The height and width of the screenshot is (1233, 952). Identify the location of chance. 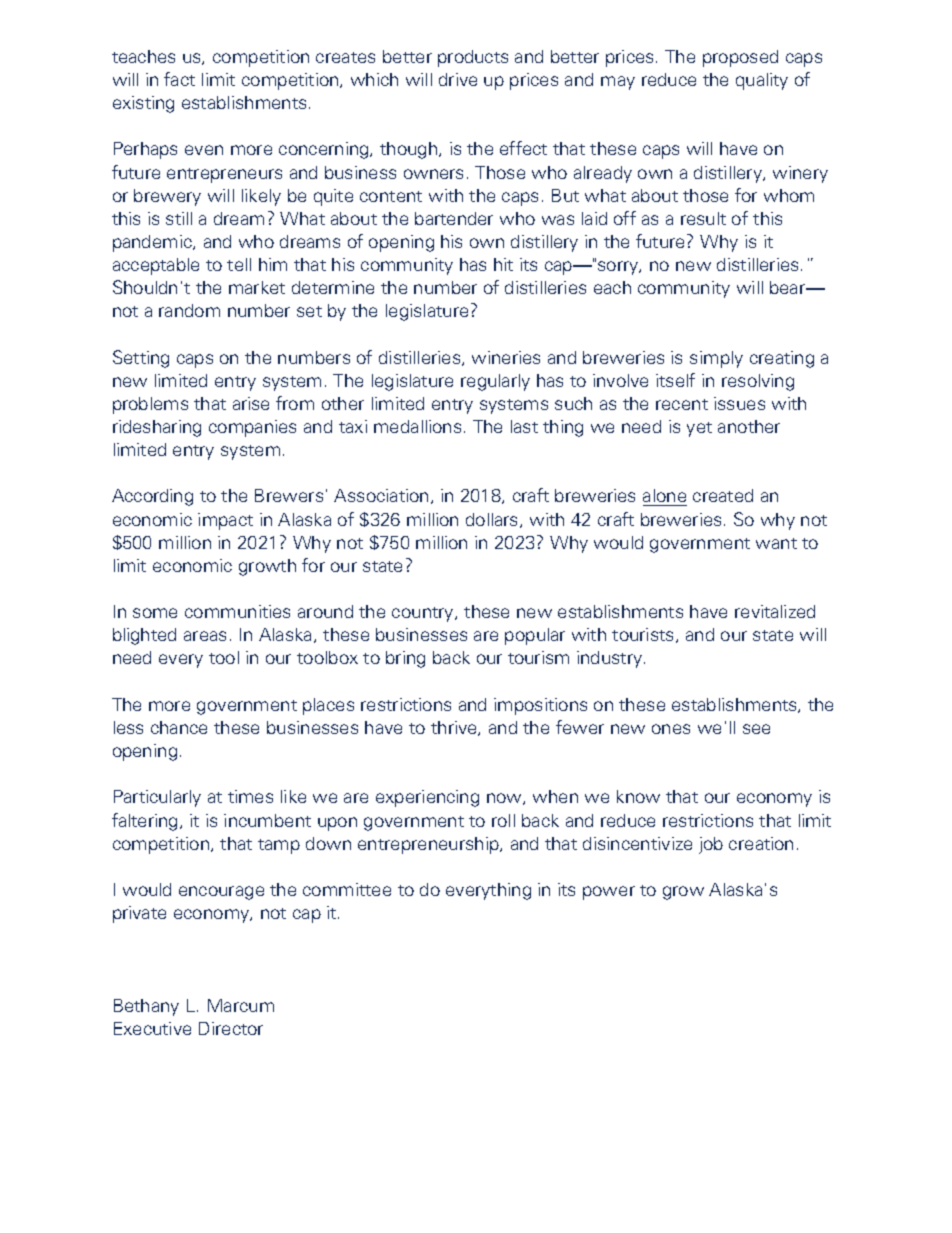
(179, 727).
